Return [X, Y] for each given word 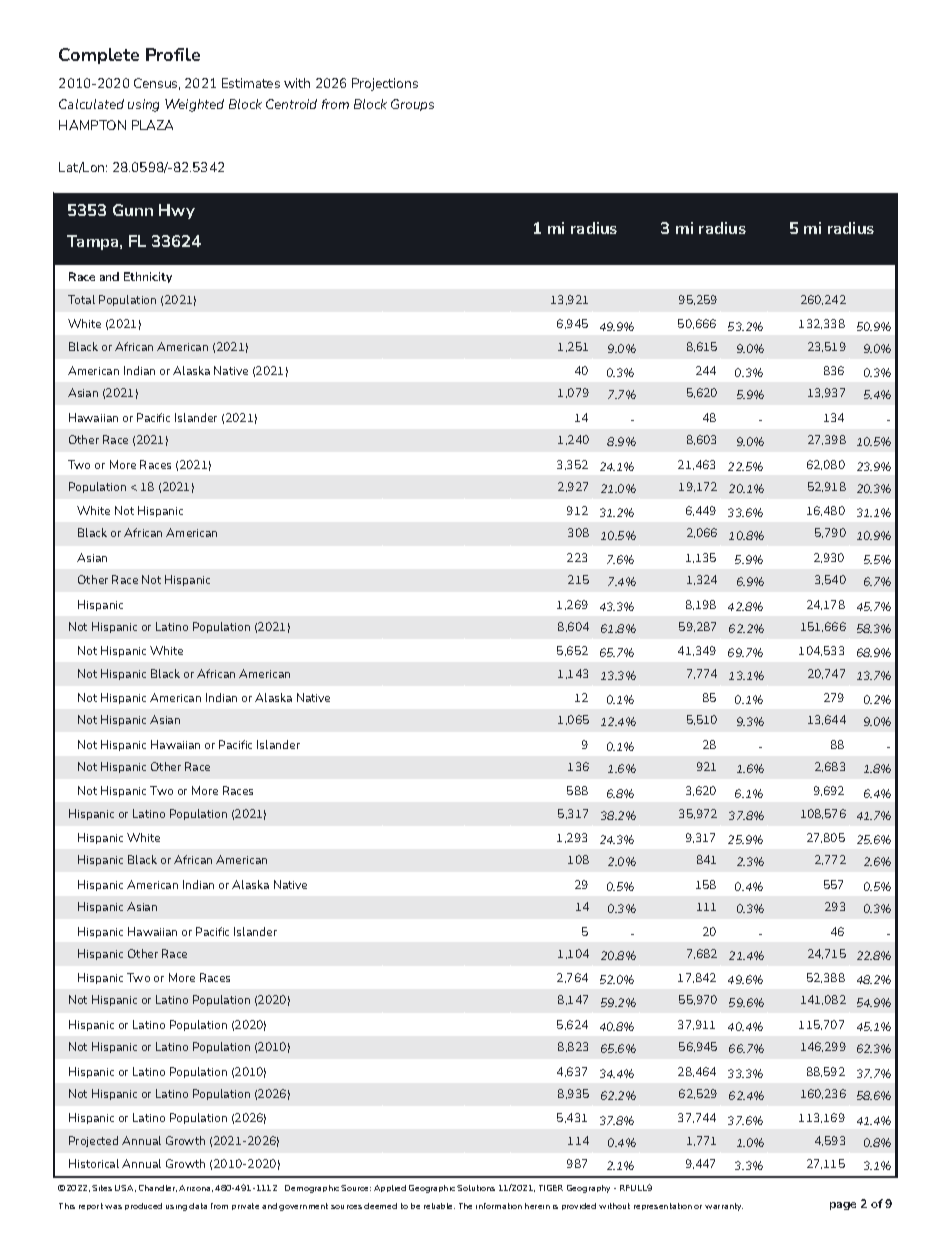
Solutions [476, 1188]
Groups [412, 105]
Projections [385, 84]
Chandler [158, 1188]
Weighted [194, 105]
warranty [724, 1207]
